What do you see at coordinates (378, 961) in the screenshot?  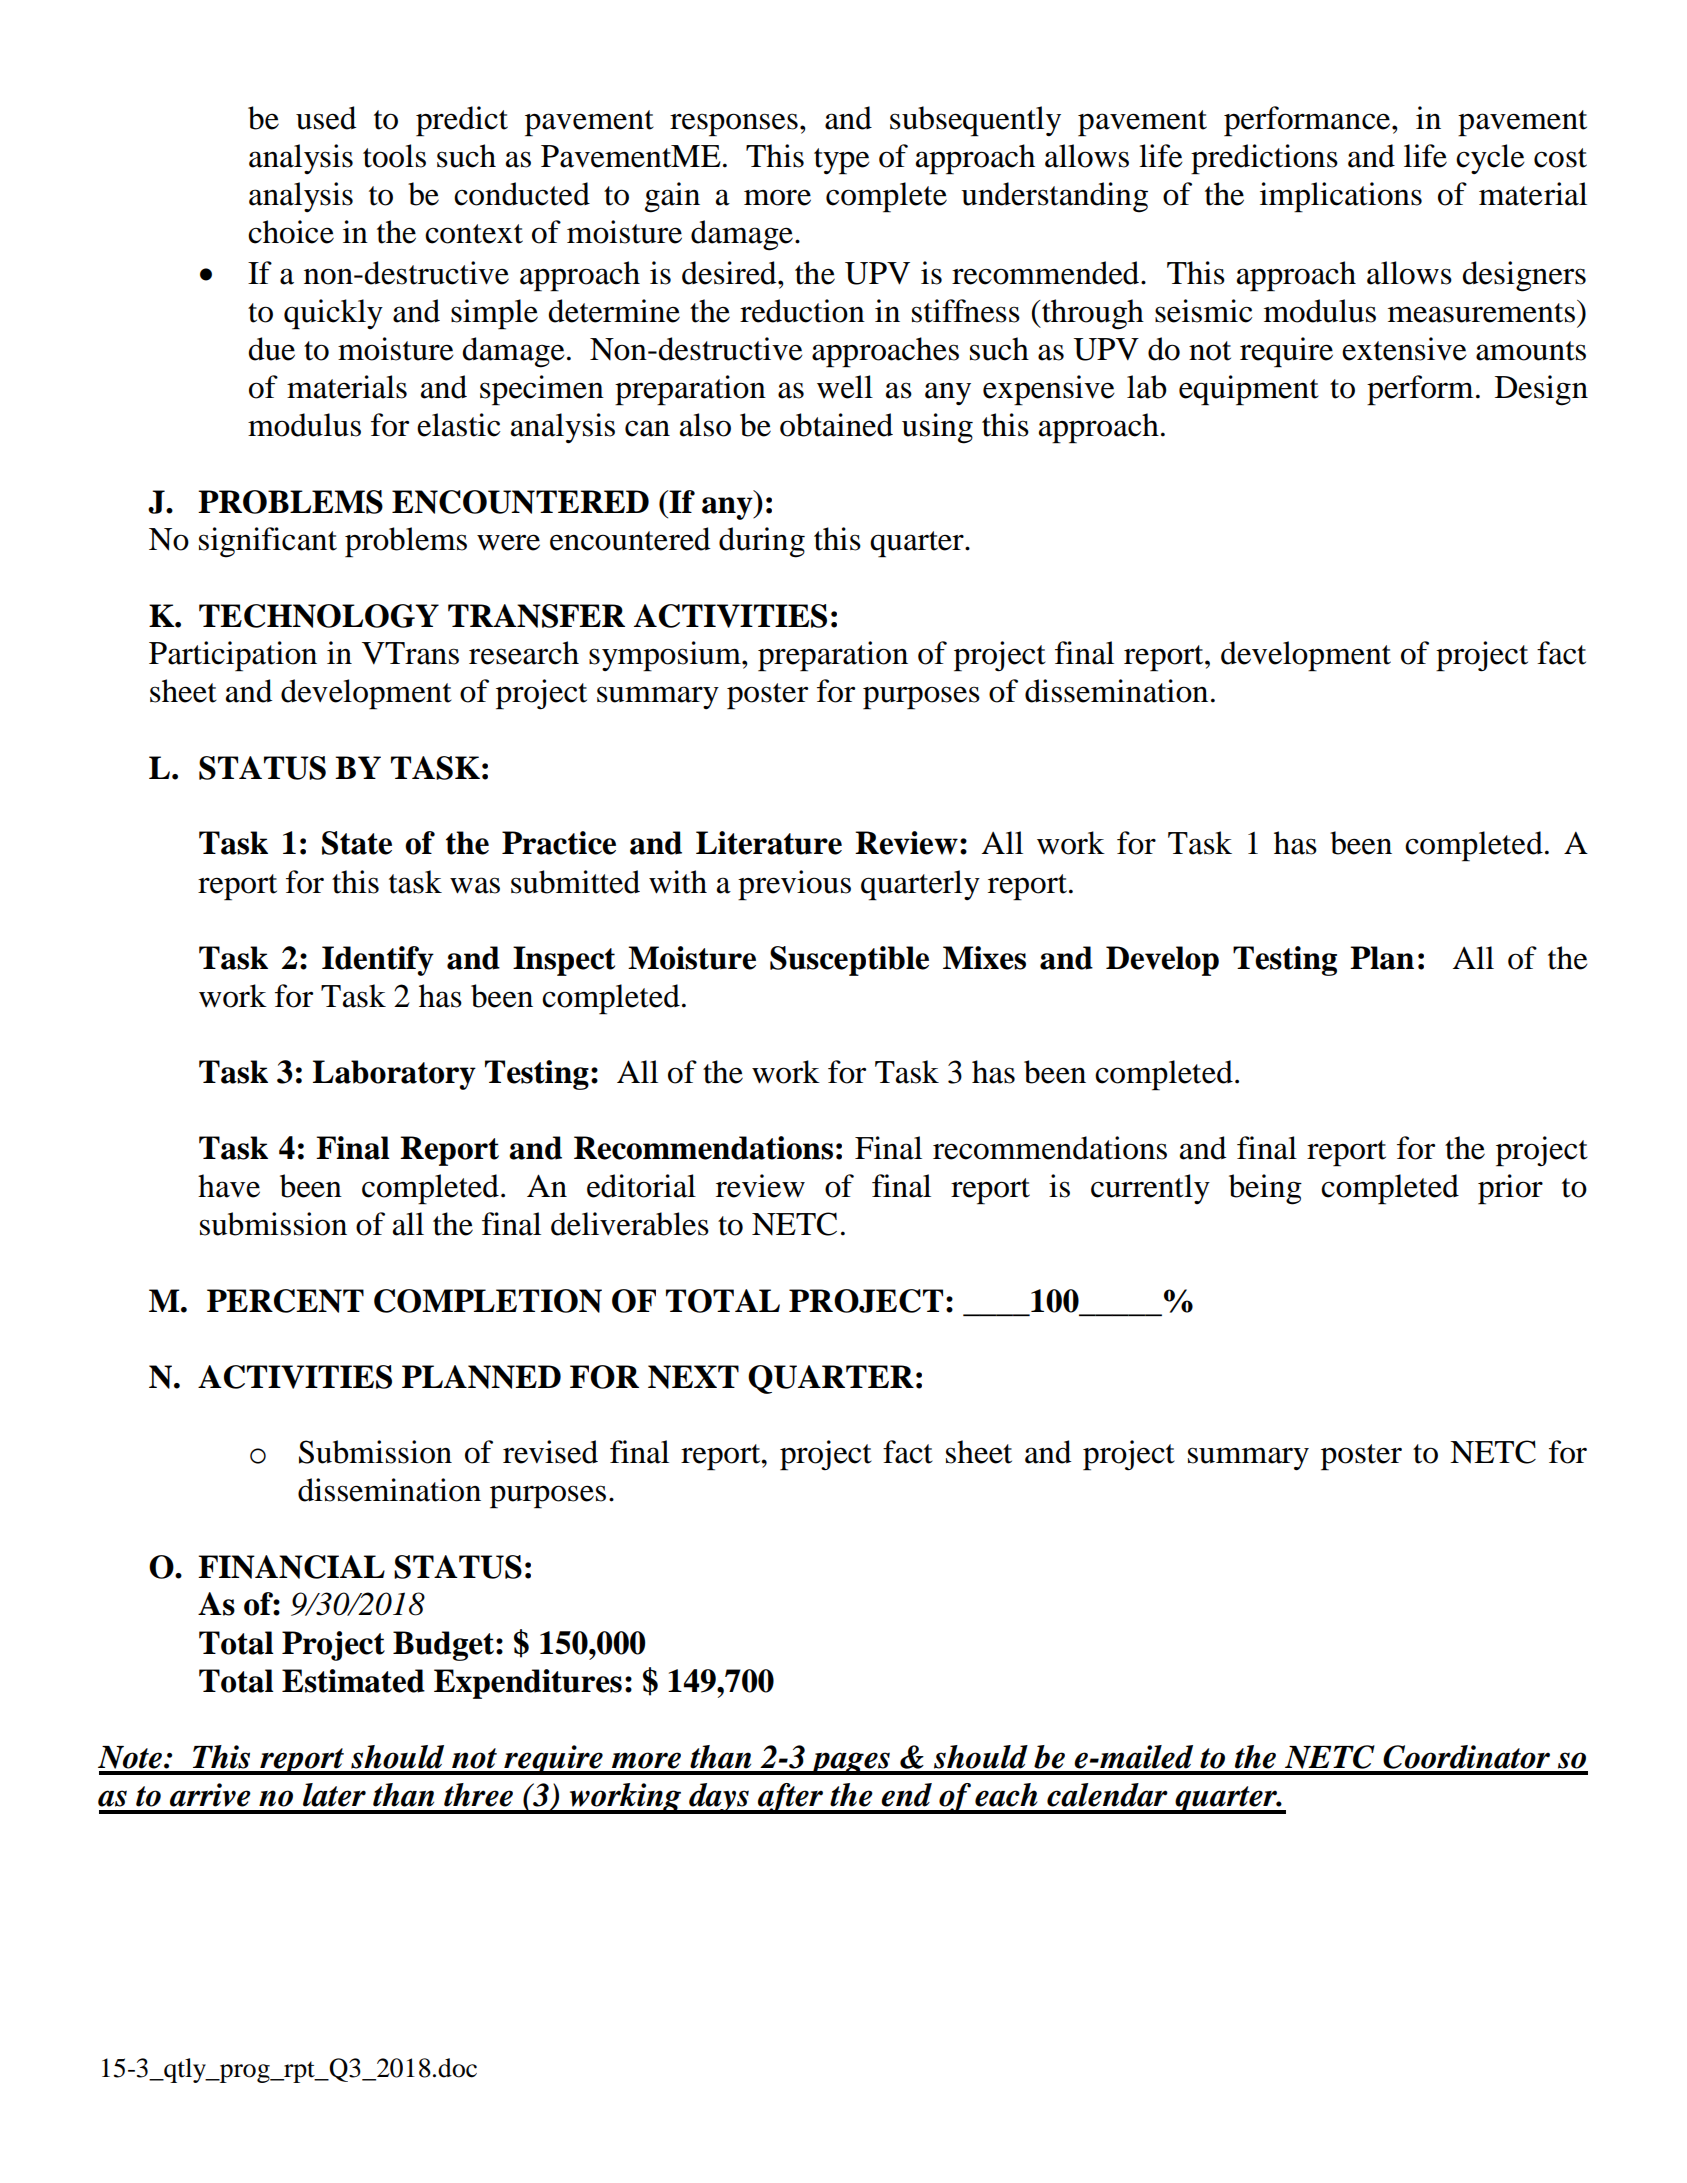 I see `Identify` at bounding box center [378, 961].
